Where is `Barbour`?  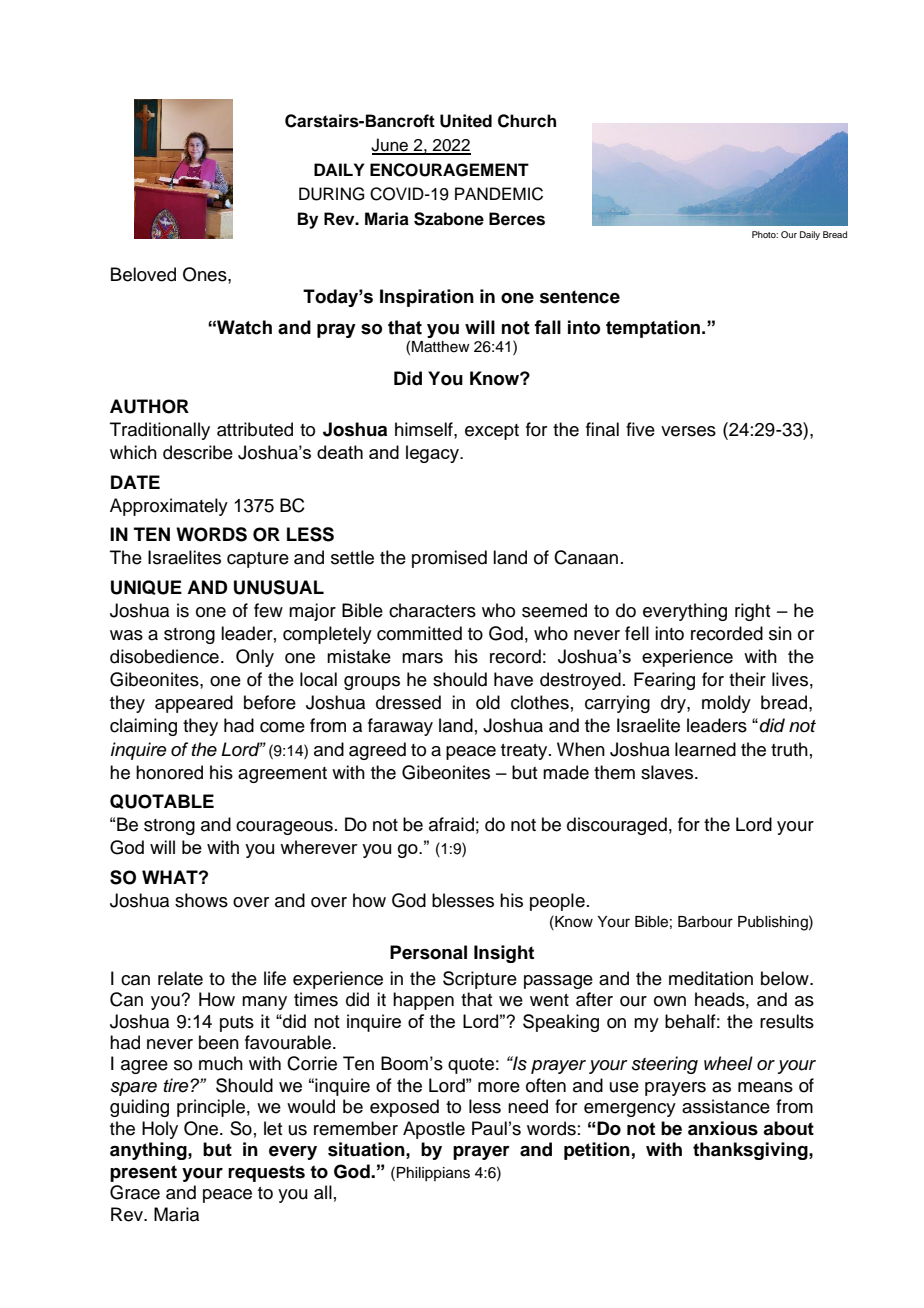
Barbour is located at coordinates (705, 922).
